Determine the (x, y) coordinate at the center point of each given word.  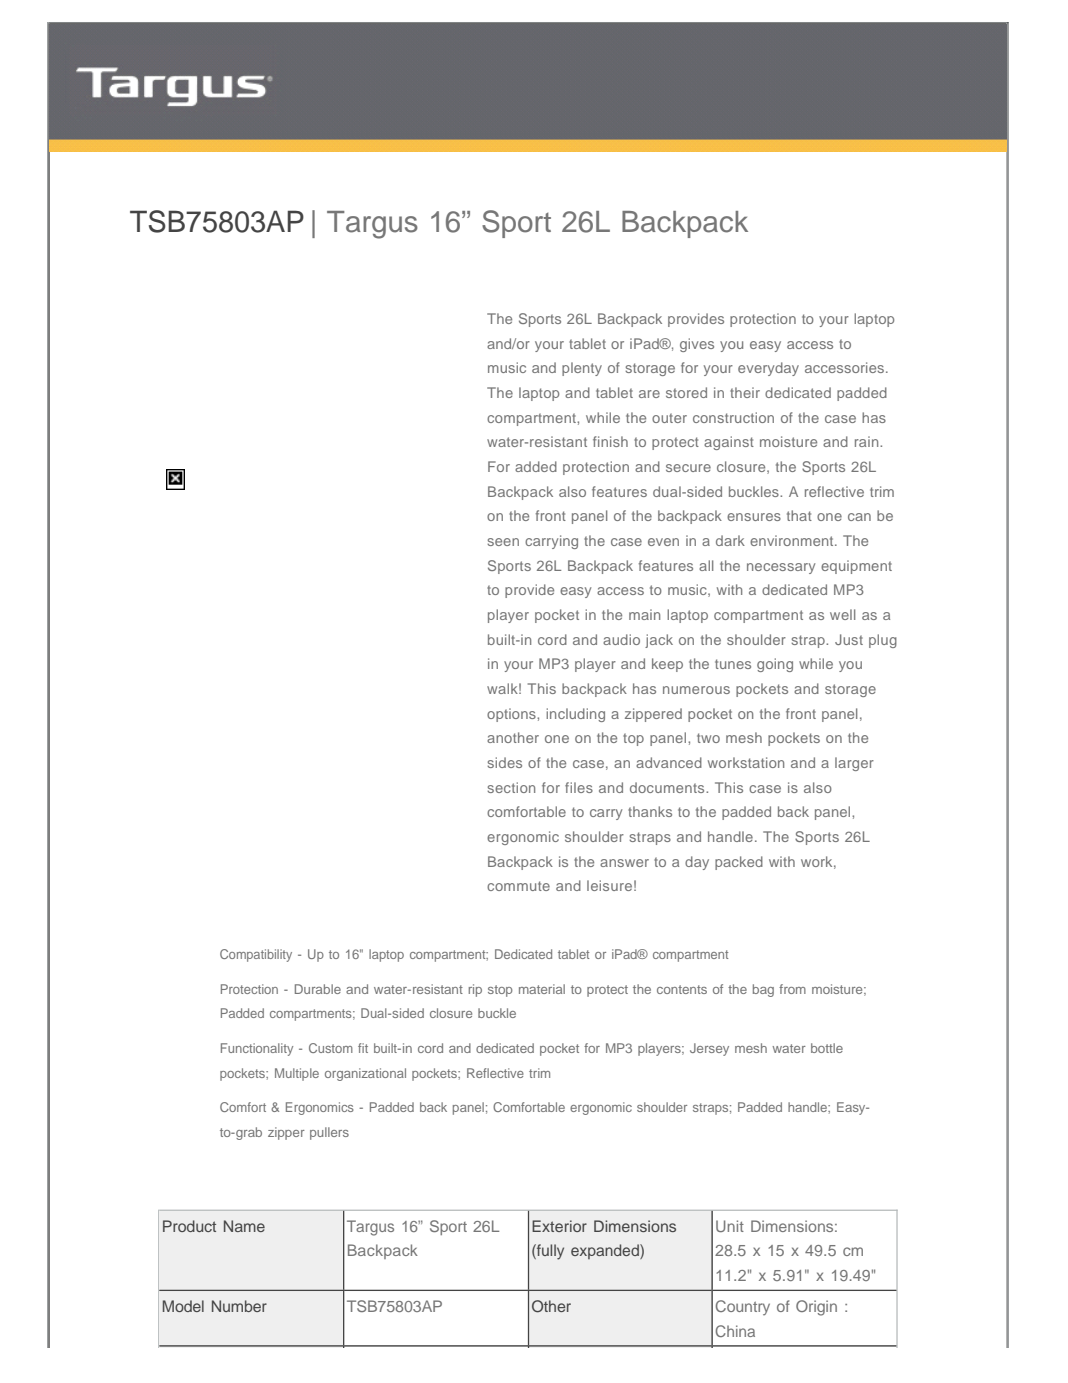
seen (503, 542)
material (542, 989)
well (842, 614)
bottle (827, 1048)
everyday (768, 369)
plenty (582, 369)
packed (739, 863)
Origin (816, 1308)
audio (621, 639)
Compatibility (256, 955)
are (649, 394)
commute (518, 886)
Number (239, 1306)
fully (549, 1252)
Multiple (297, 1074)
